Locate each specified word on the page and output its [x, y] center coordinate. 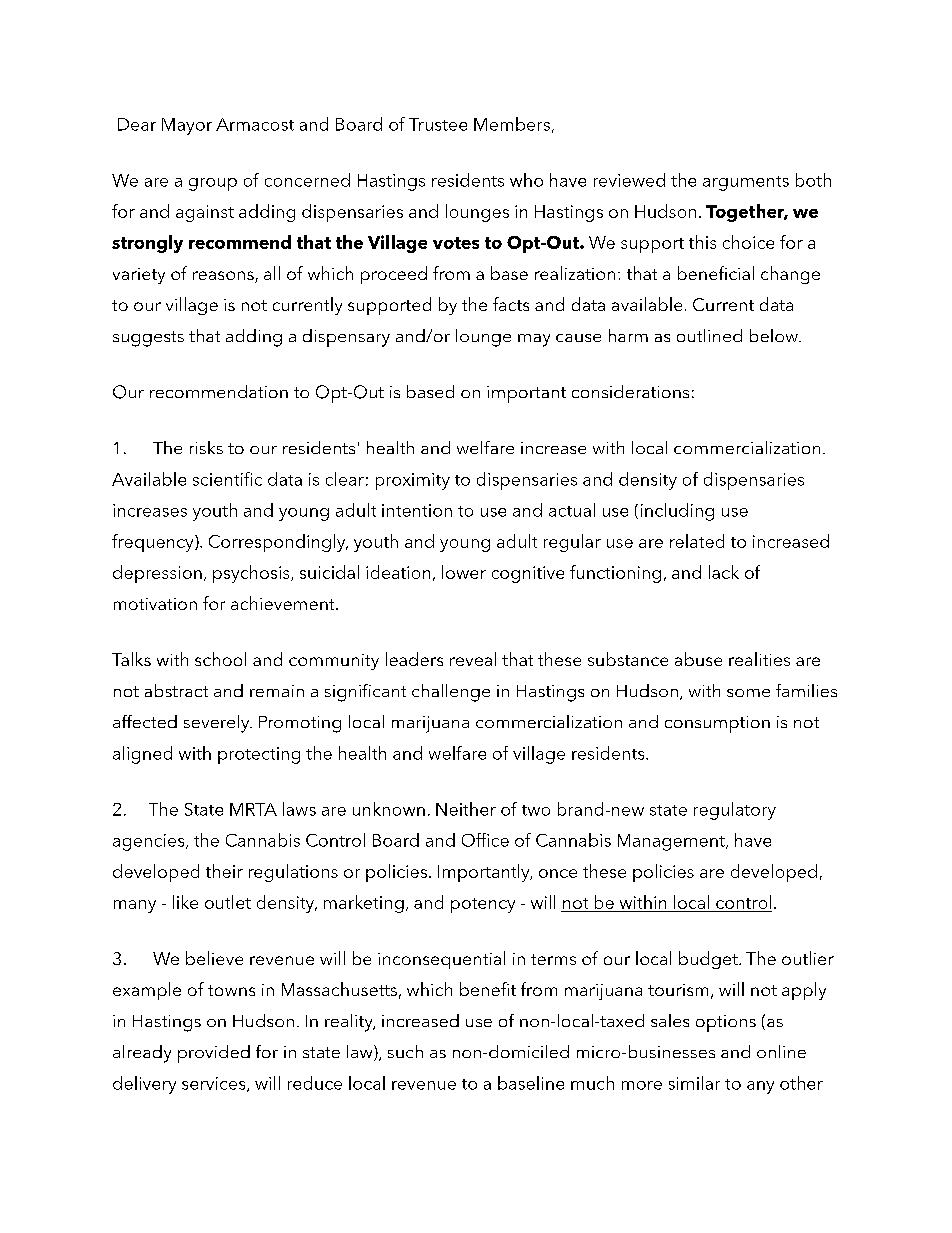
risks [206, 447]
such [405, 1051]
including [677, 512]
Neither [466, 809]
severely [218, 724]
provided [214, 1054]
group [213, 184]
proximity [413, 481]
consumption [717, 724]
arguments [746, 183]
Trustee [438, 124]
